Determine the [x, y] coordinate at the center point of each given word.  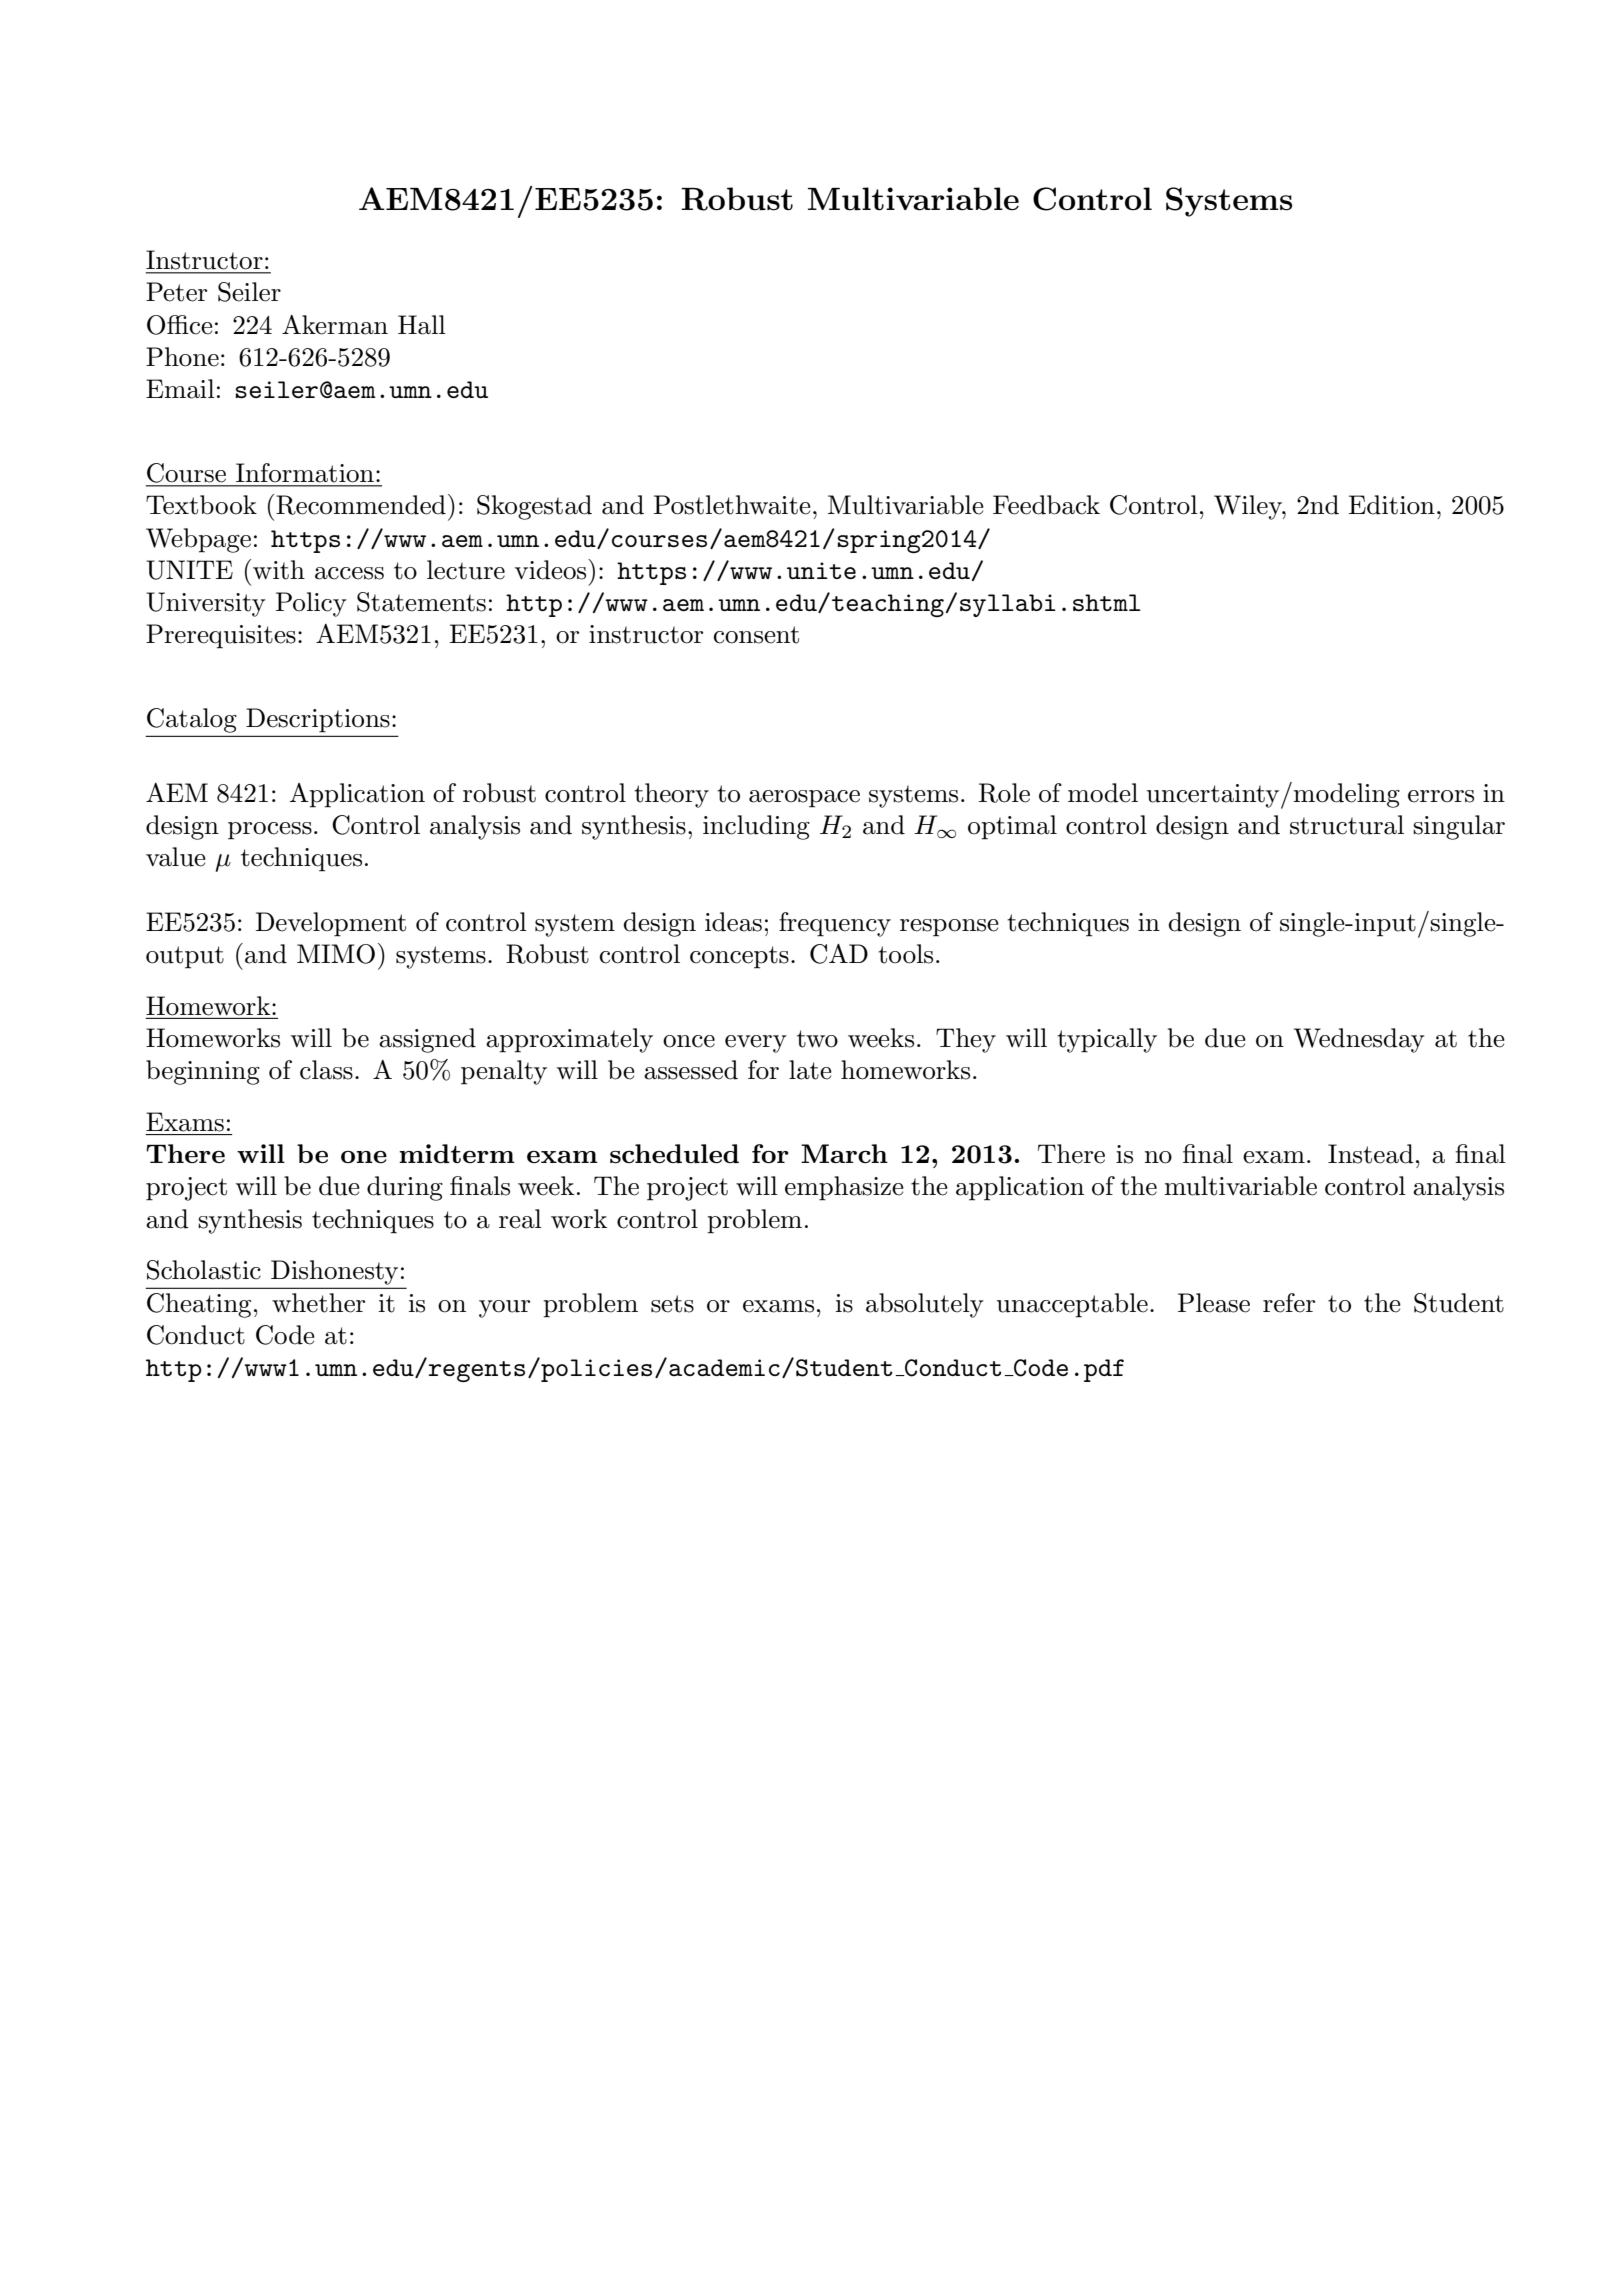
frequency [835, 924]
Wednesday [1359, 1040]
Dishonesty [334, 1272]
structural [1347, 825]
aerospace [804, 799]
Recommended [361, 505]
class [326, 1070]
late [810, 1070]
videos [552, 569]
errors [1441, 796]
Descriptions [318, 720]
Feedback [1046, 505]
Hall [422, 325]
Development [331, 924]
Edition [1392, 505]
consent [756, 635]
